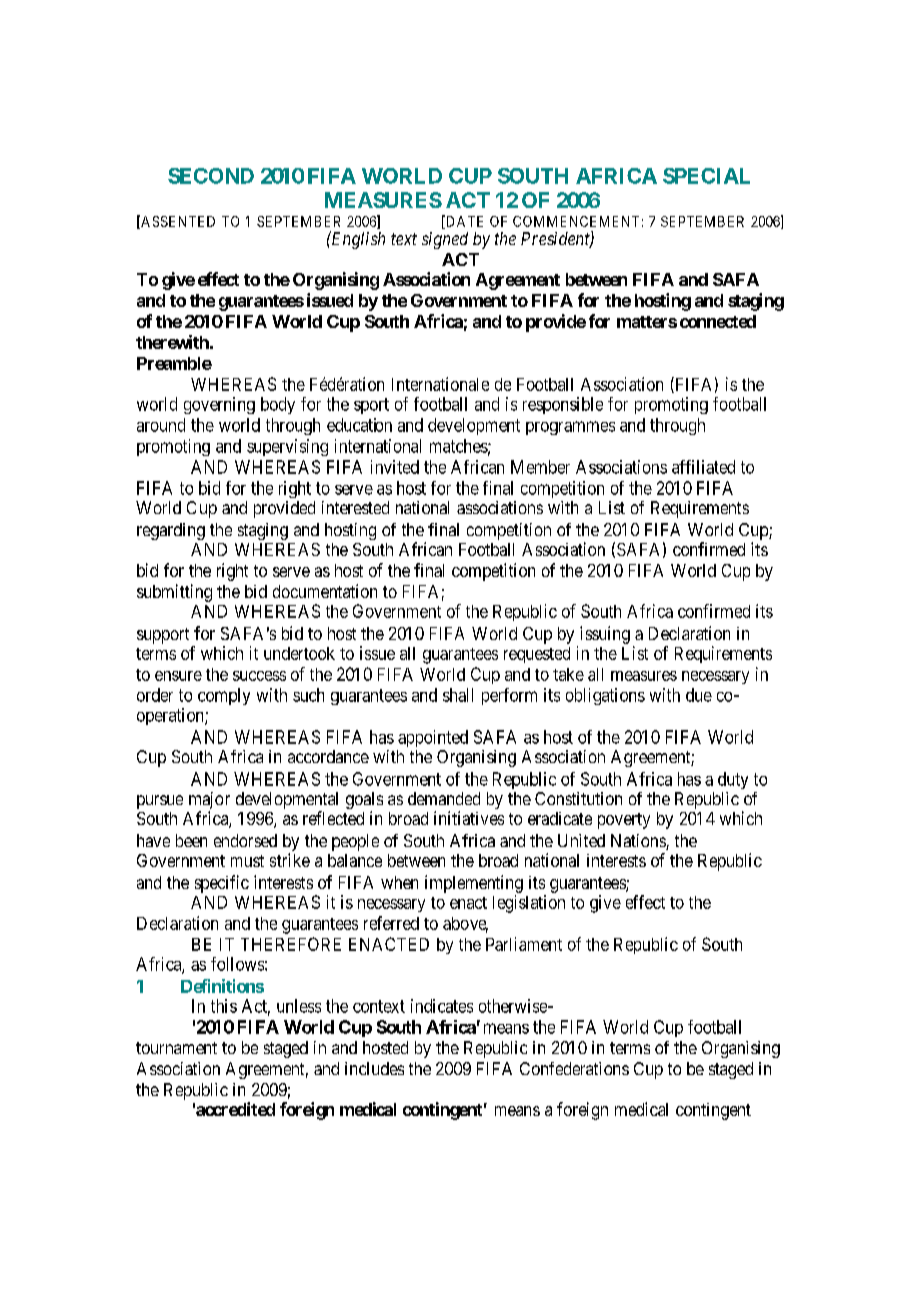  I want to click on shall, so click(458, 695).
